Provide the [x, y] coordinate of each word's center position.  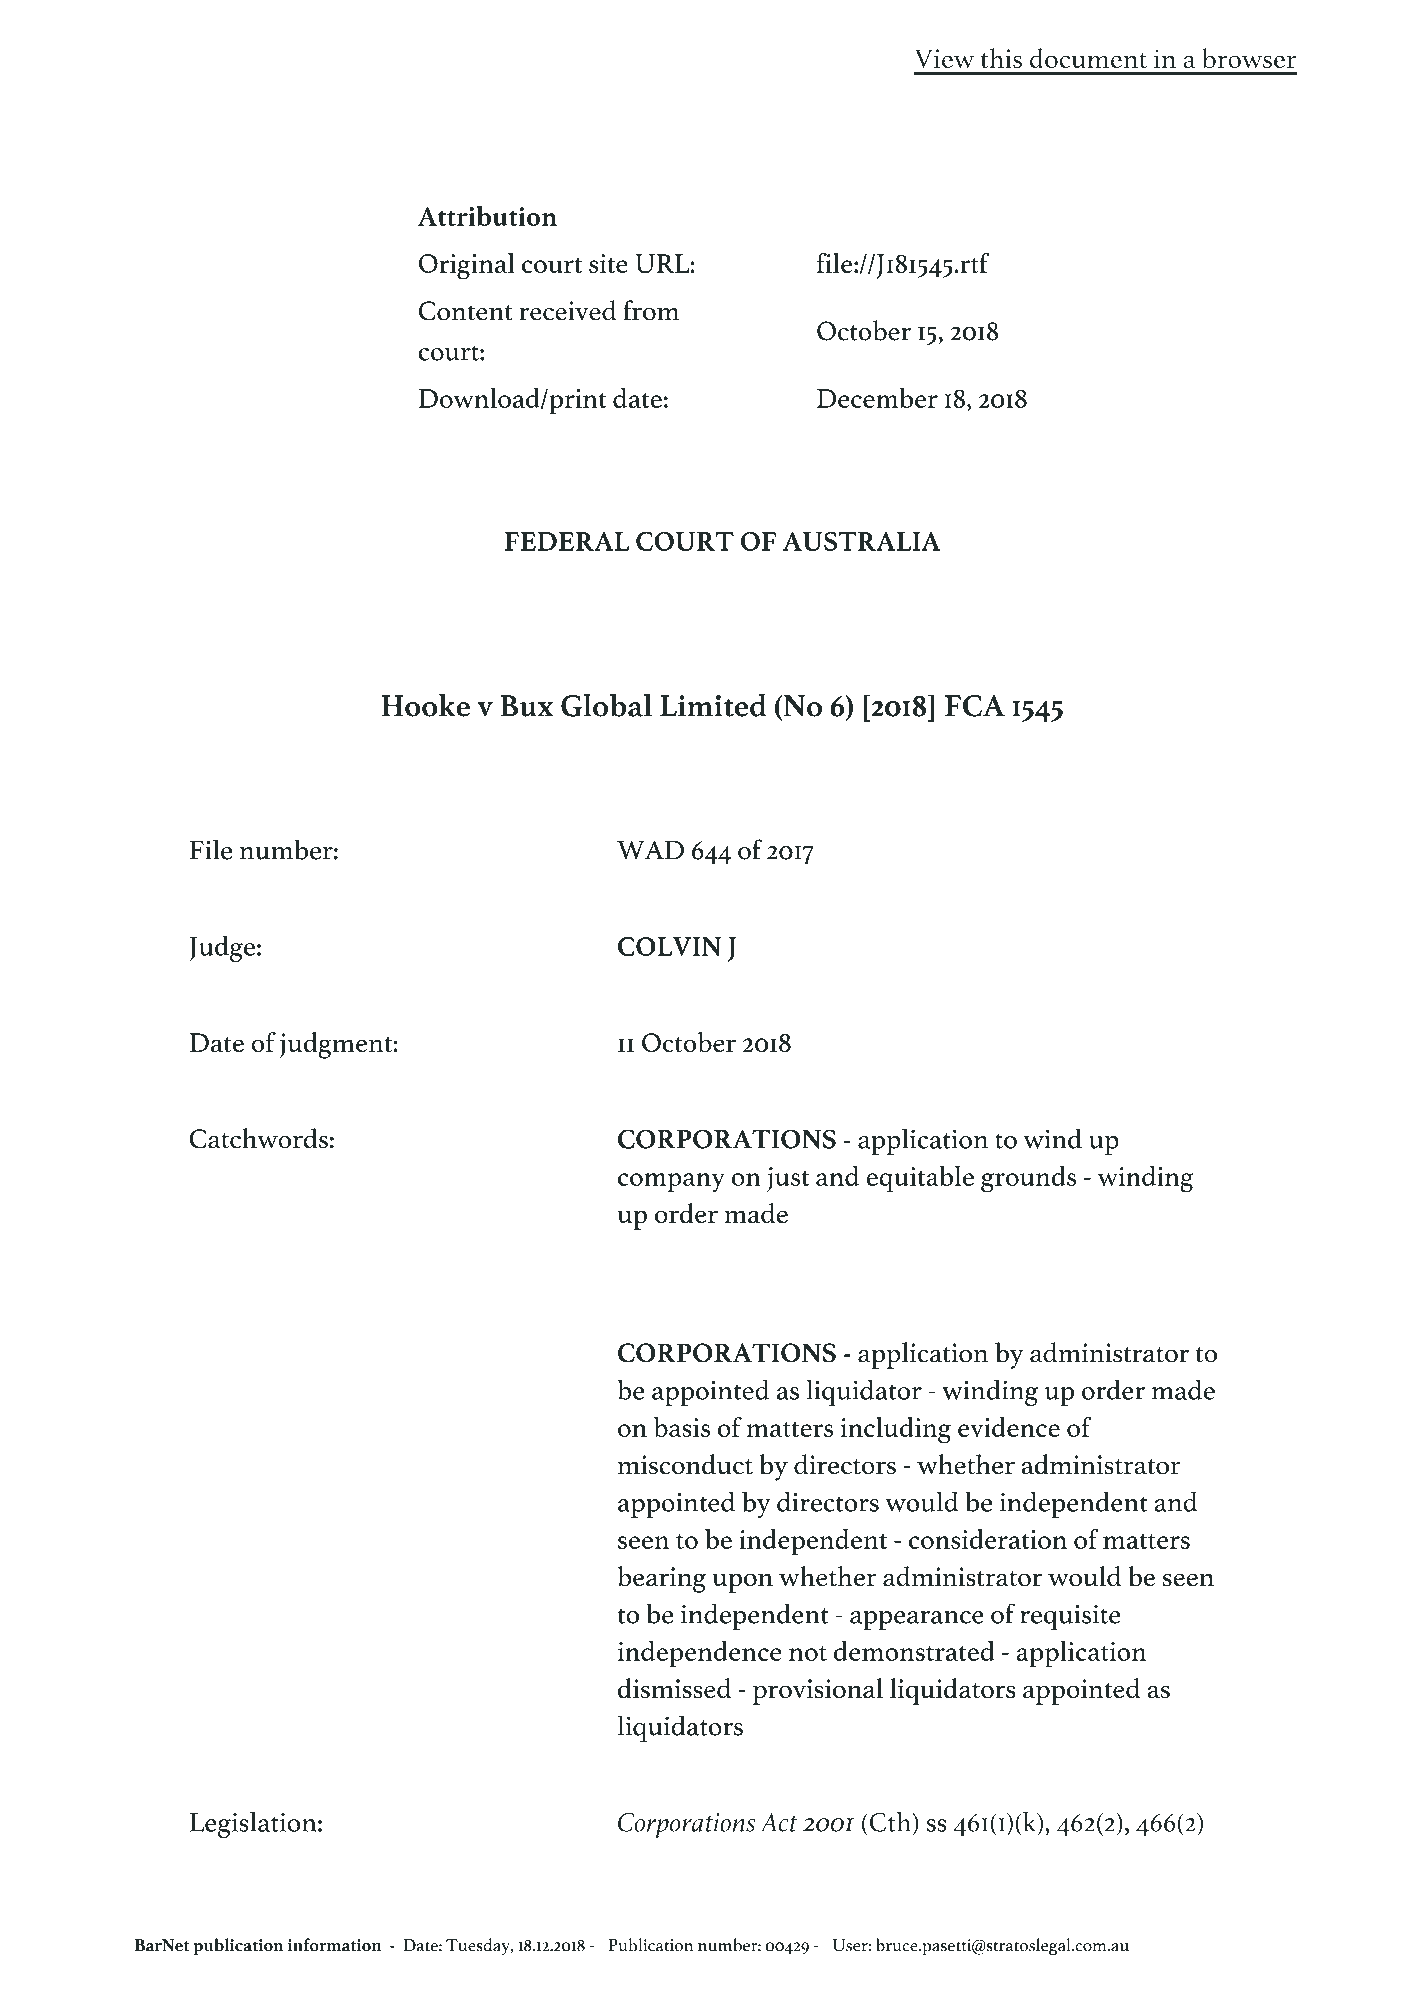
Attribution [487, 216]
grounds [1028, 1179]
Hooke [426, 705]
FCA [975, 706]
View [944, 58]
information [335, 1945]
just [788, 1179]
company [671, 1183]
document [1088, 58]
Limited [713, 705]
